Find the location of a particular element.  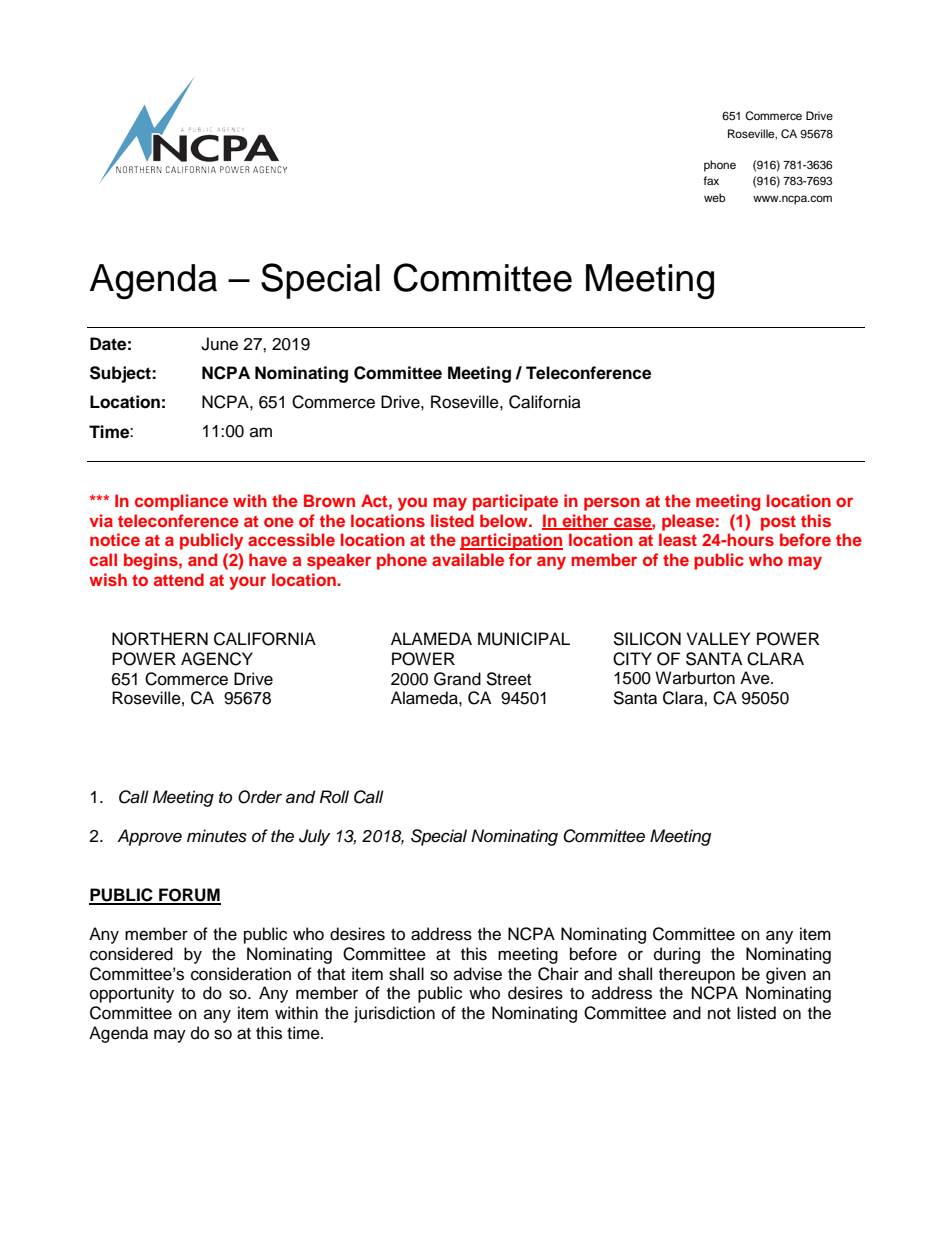

web is located at coordinates (714, 197).
